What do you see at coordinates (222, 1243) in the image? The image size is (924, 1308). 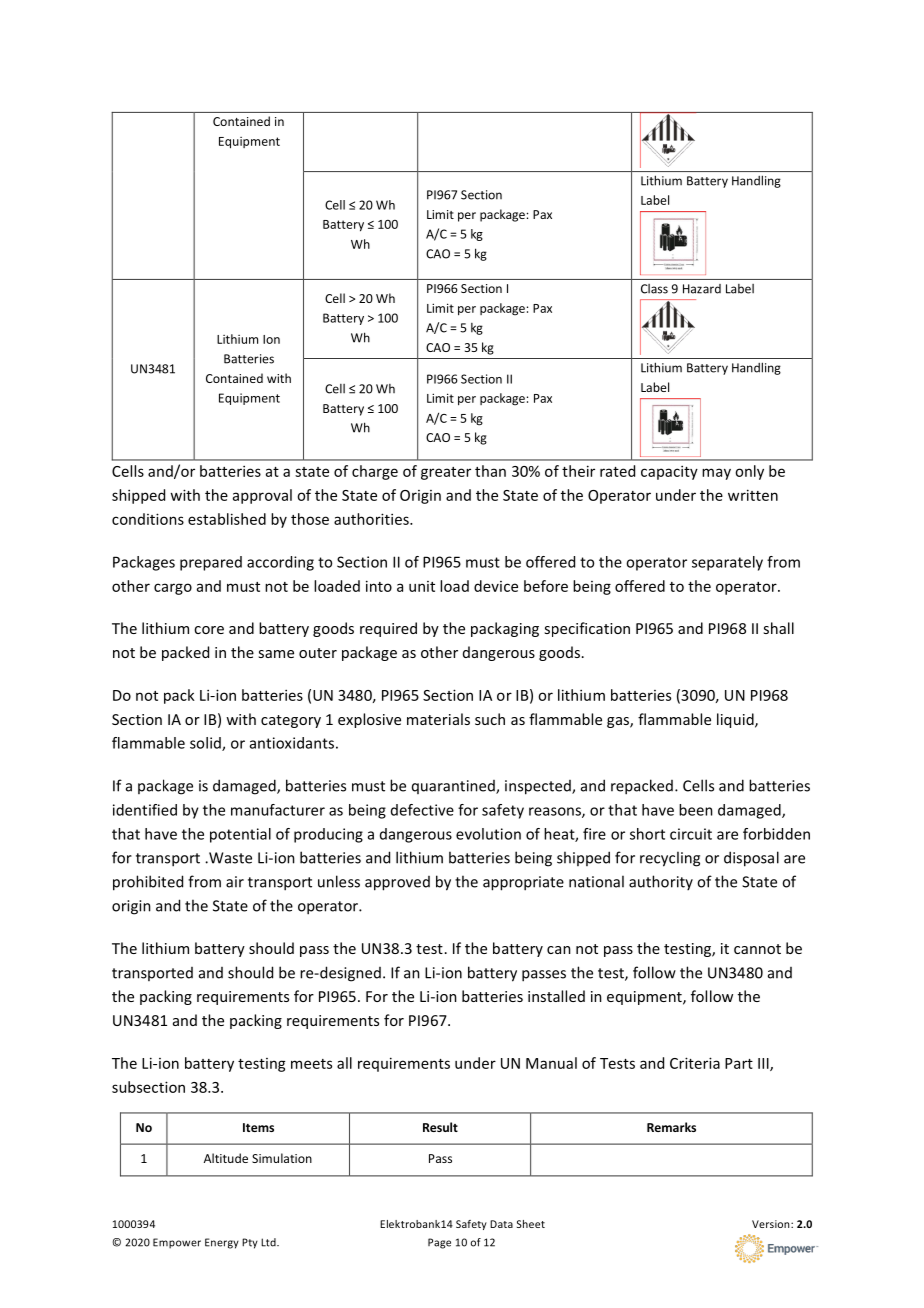 I see `Energy` at bounding box center [222, 1243].
